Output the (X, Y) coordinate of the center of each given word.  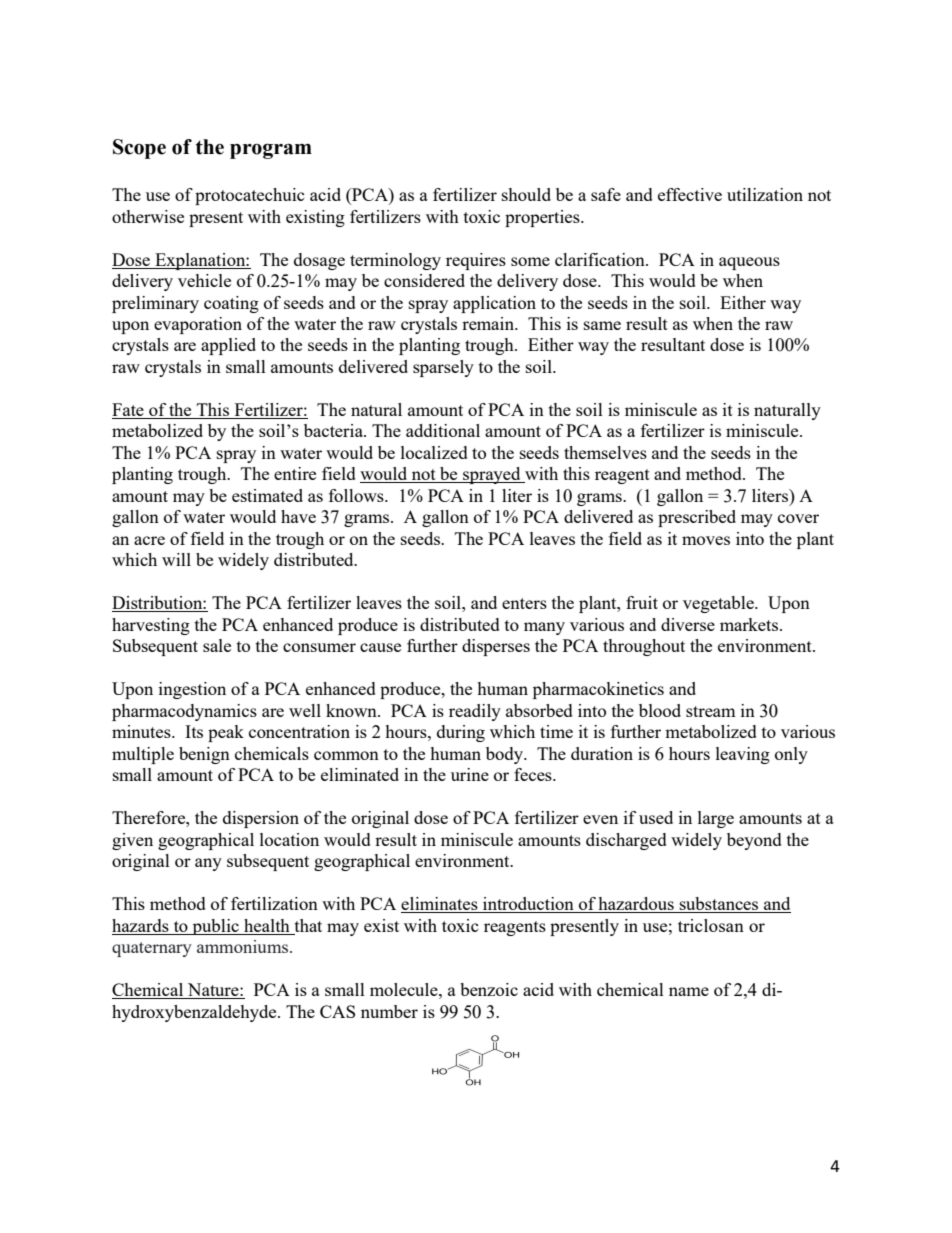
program (271, 151)
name (689, 991)
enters (524, 603)
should (526, 194)
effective (690, 194)
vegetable (719, 604)
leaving (743, 755)
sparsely (443, 368)
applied (228, 346)
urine (470, 774)
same (602, 325)
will (176, 559)
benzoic (489, 989)
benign (204, 755)
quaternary (152, 949)
